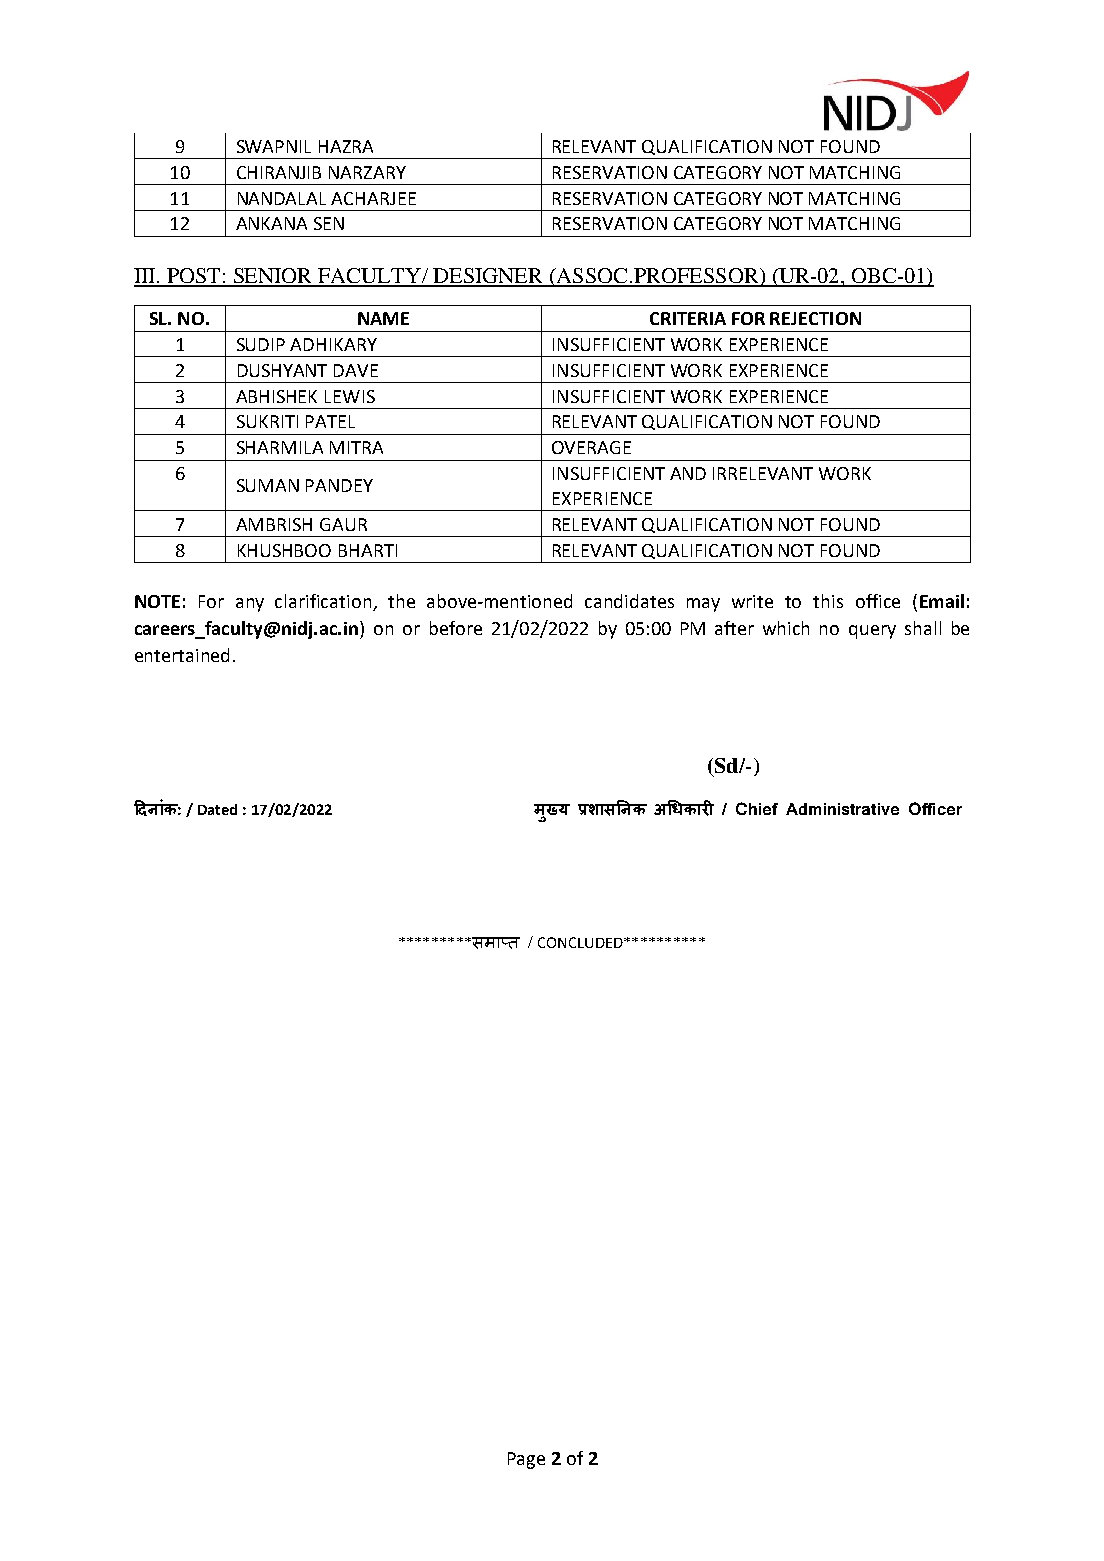 This image has height=1561, width=1104. Describe the element at coordinates (842, 809) in the image. I see `Administrative` at that location.
